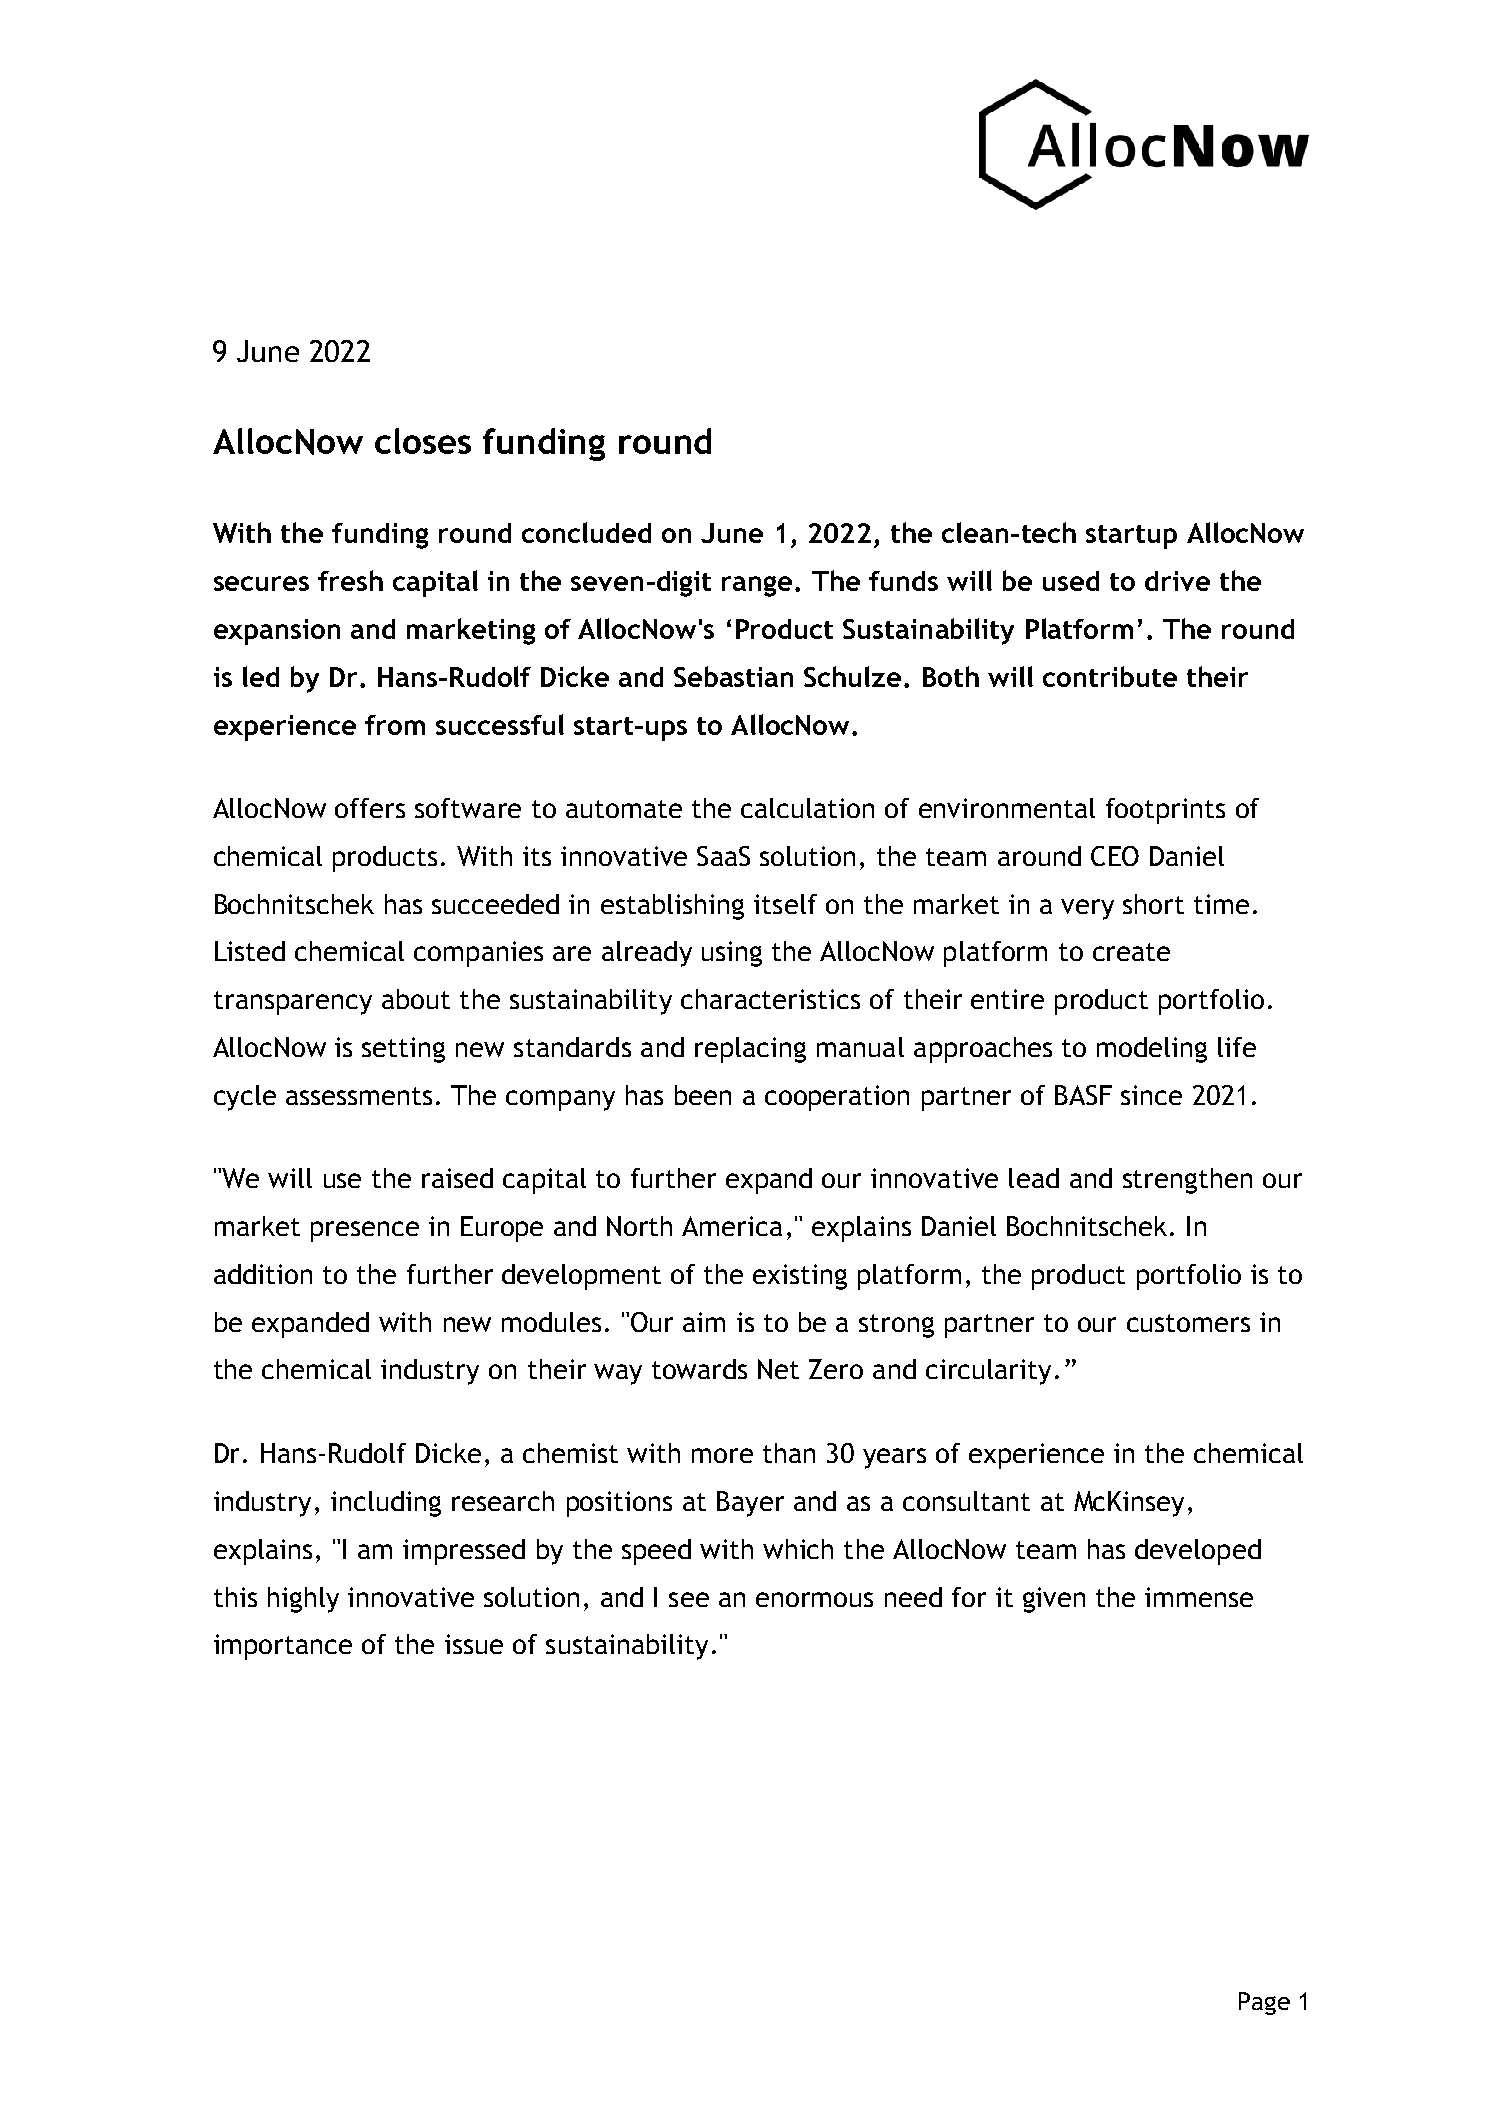 This page has width=1488, height=2105. I want to click on drive, so click(1177, 581).
